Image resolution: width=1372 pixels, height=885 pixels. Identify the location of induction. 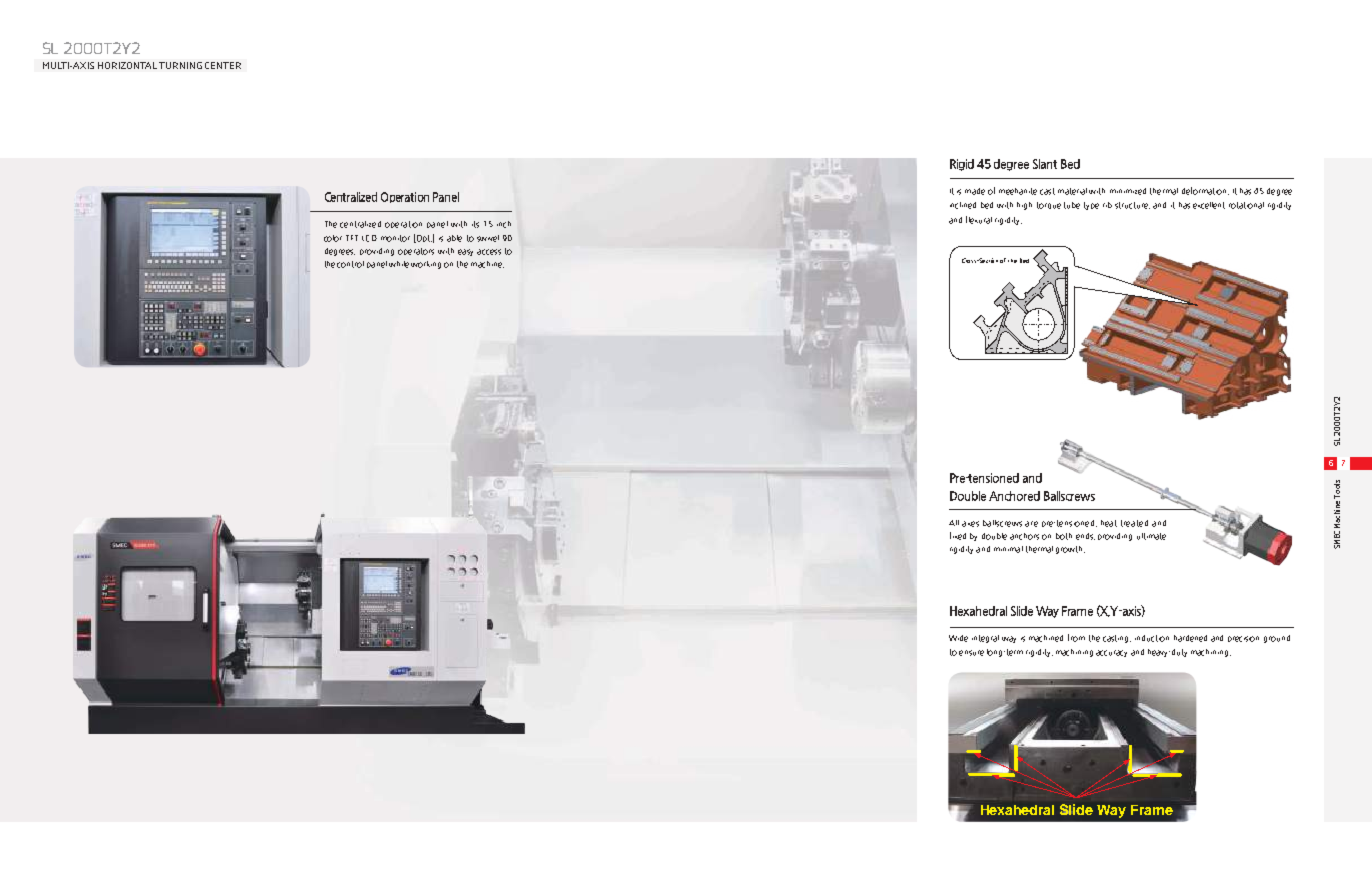
(1152, 638).
